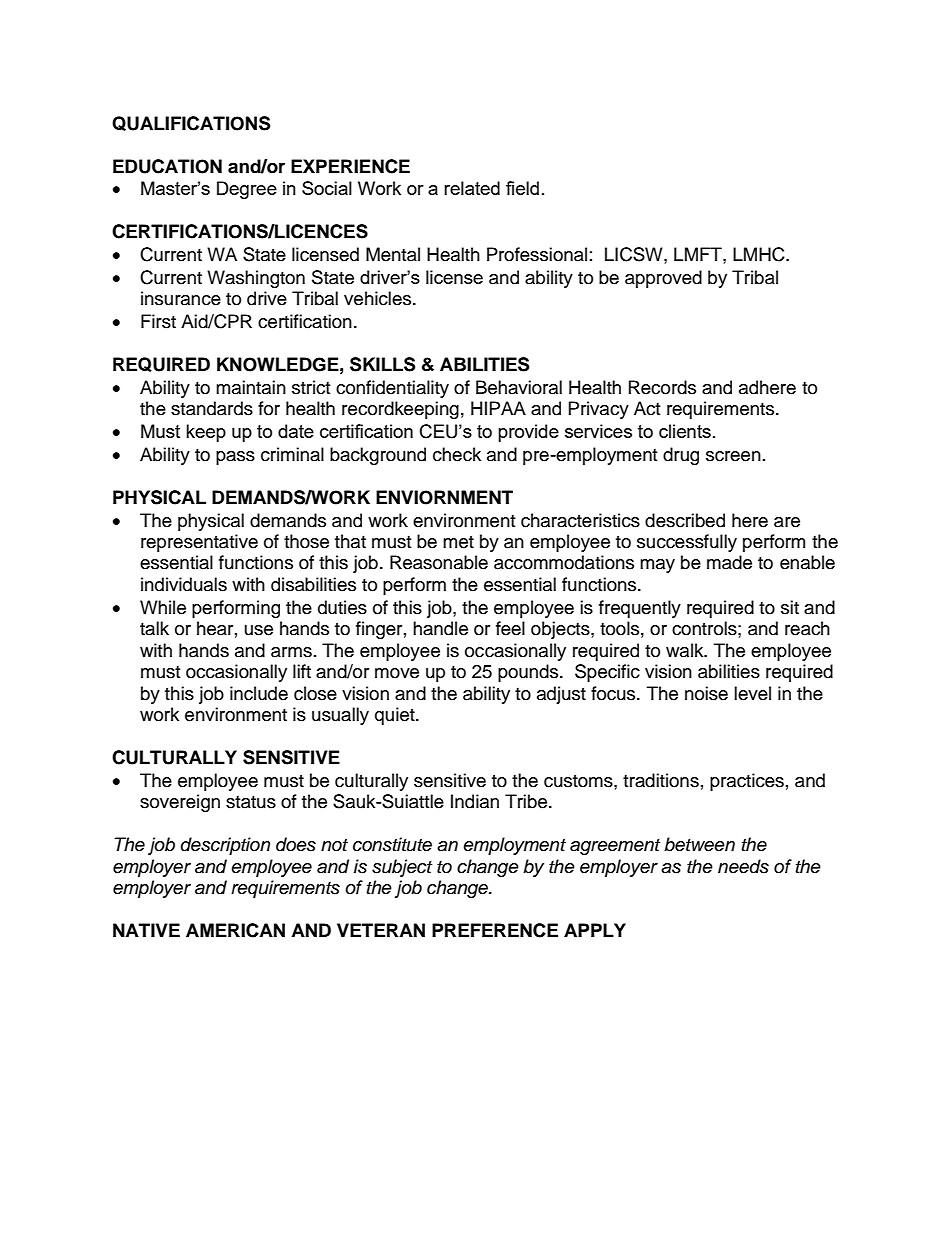 The image size is (952, 1233). I want to click on LMHC, so click(760, 254).
